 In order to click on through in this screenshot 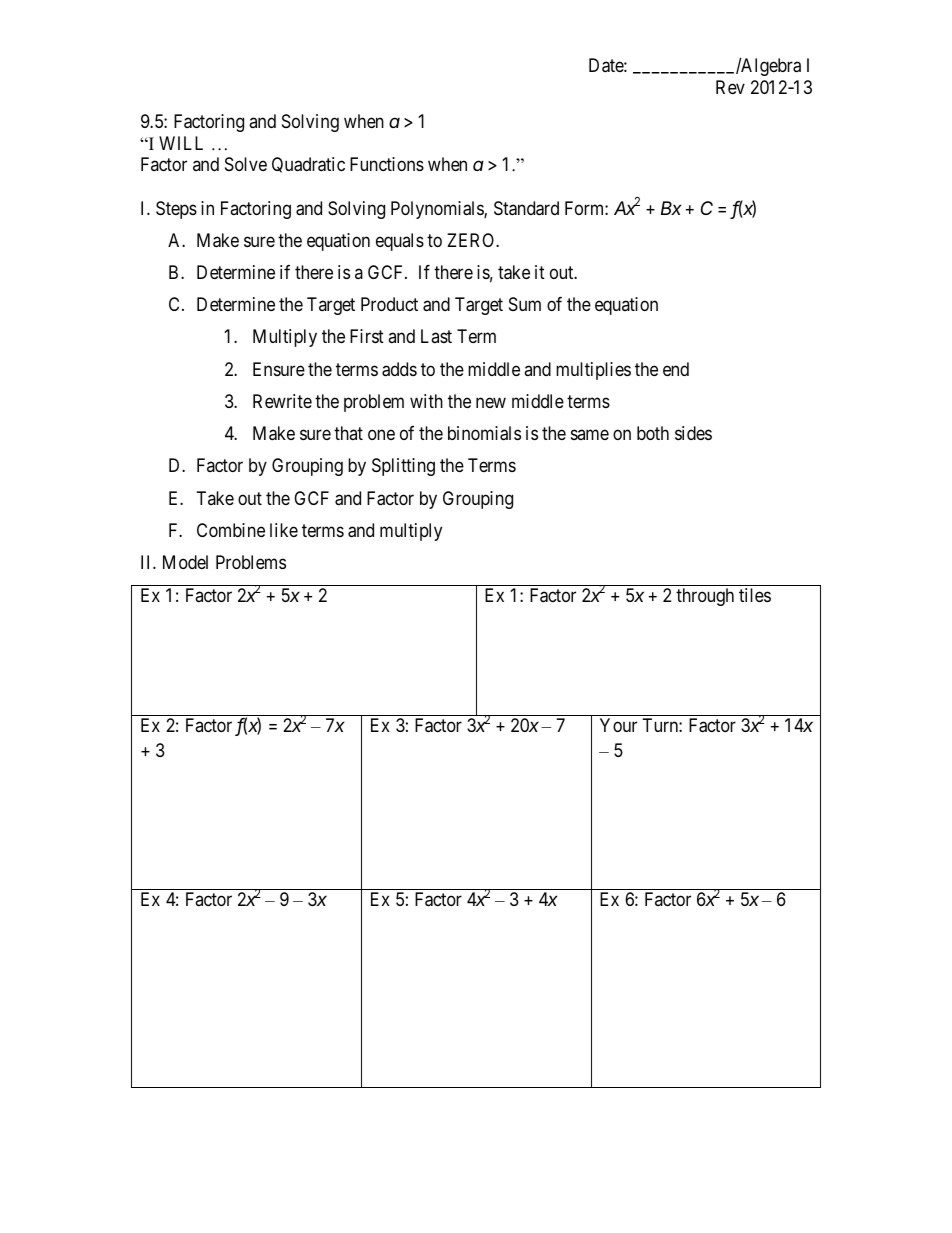, I will do `click(705, 597)`.
